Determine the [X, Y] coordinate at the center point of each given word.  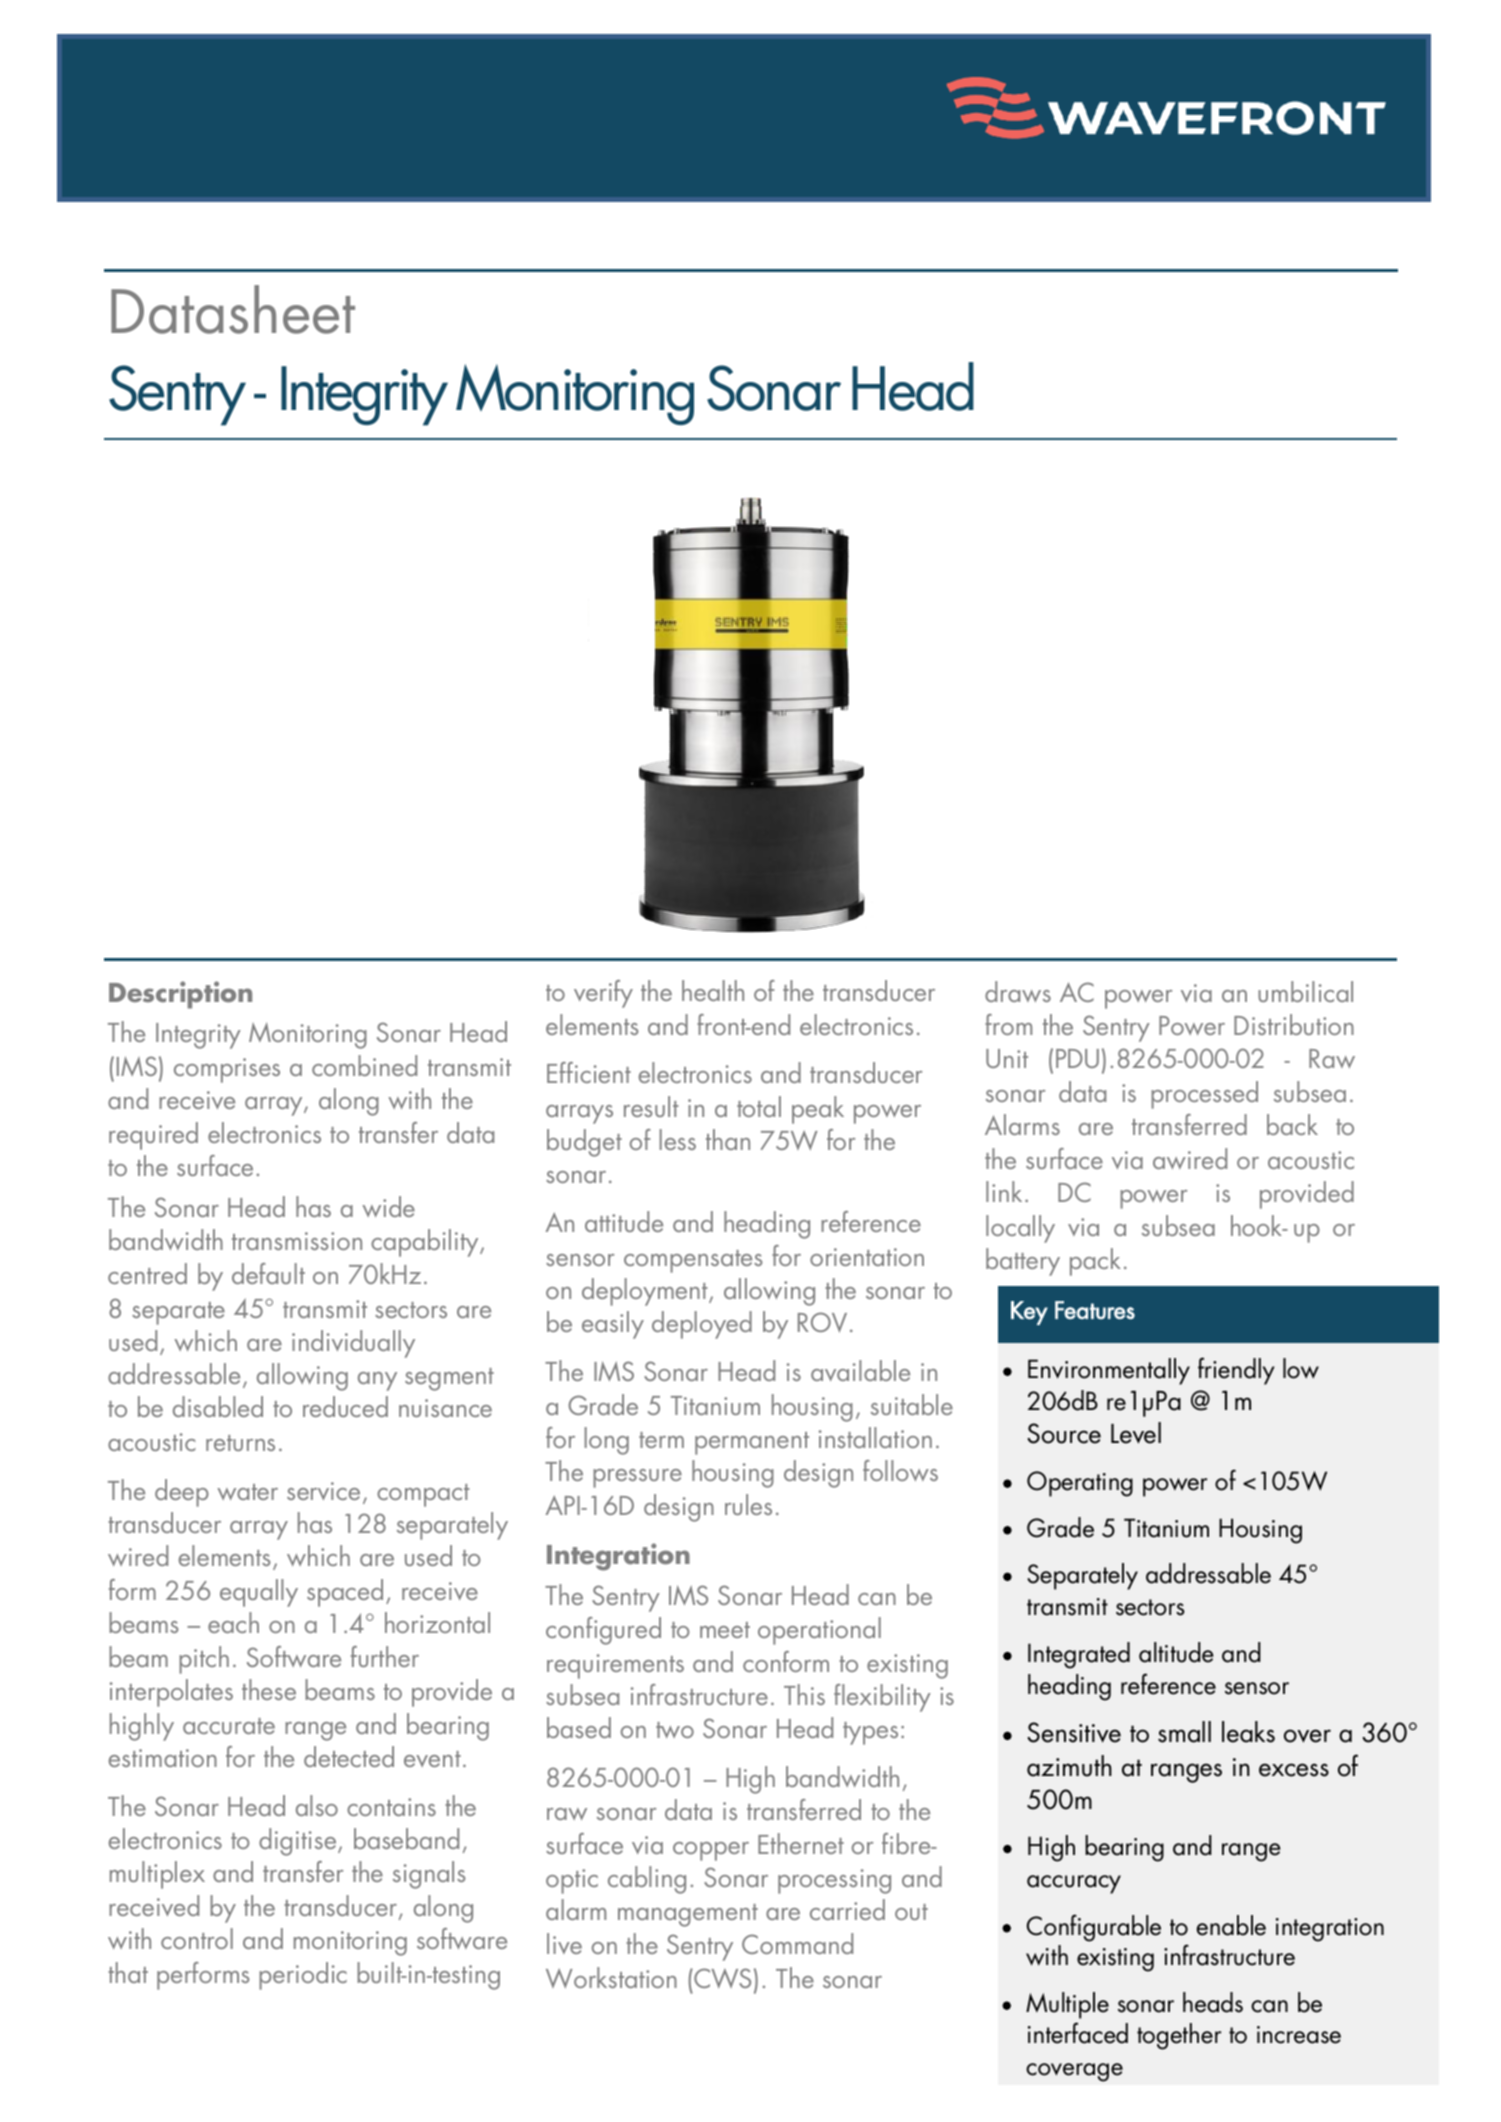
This [804, 1694]
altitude [1176, 1652]
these [269, 1689]
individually [353, 1344]
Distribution [1294, 1024]
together [1179, 2036]
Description [180, 995]
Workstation [611, 1977]
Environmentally [1109, 1371]
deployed [702, 1325]
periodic [303, 1976]
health [713, 990]
